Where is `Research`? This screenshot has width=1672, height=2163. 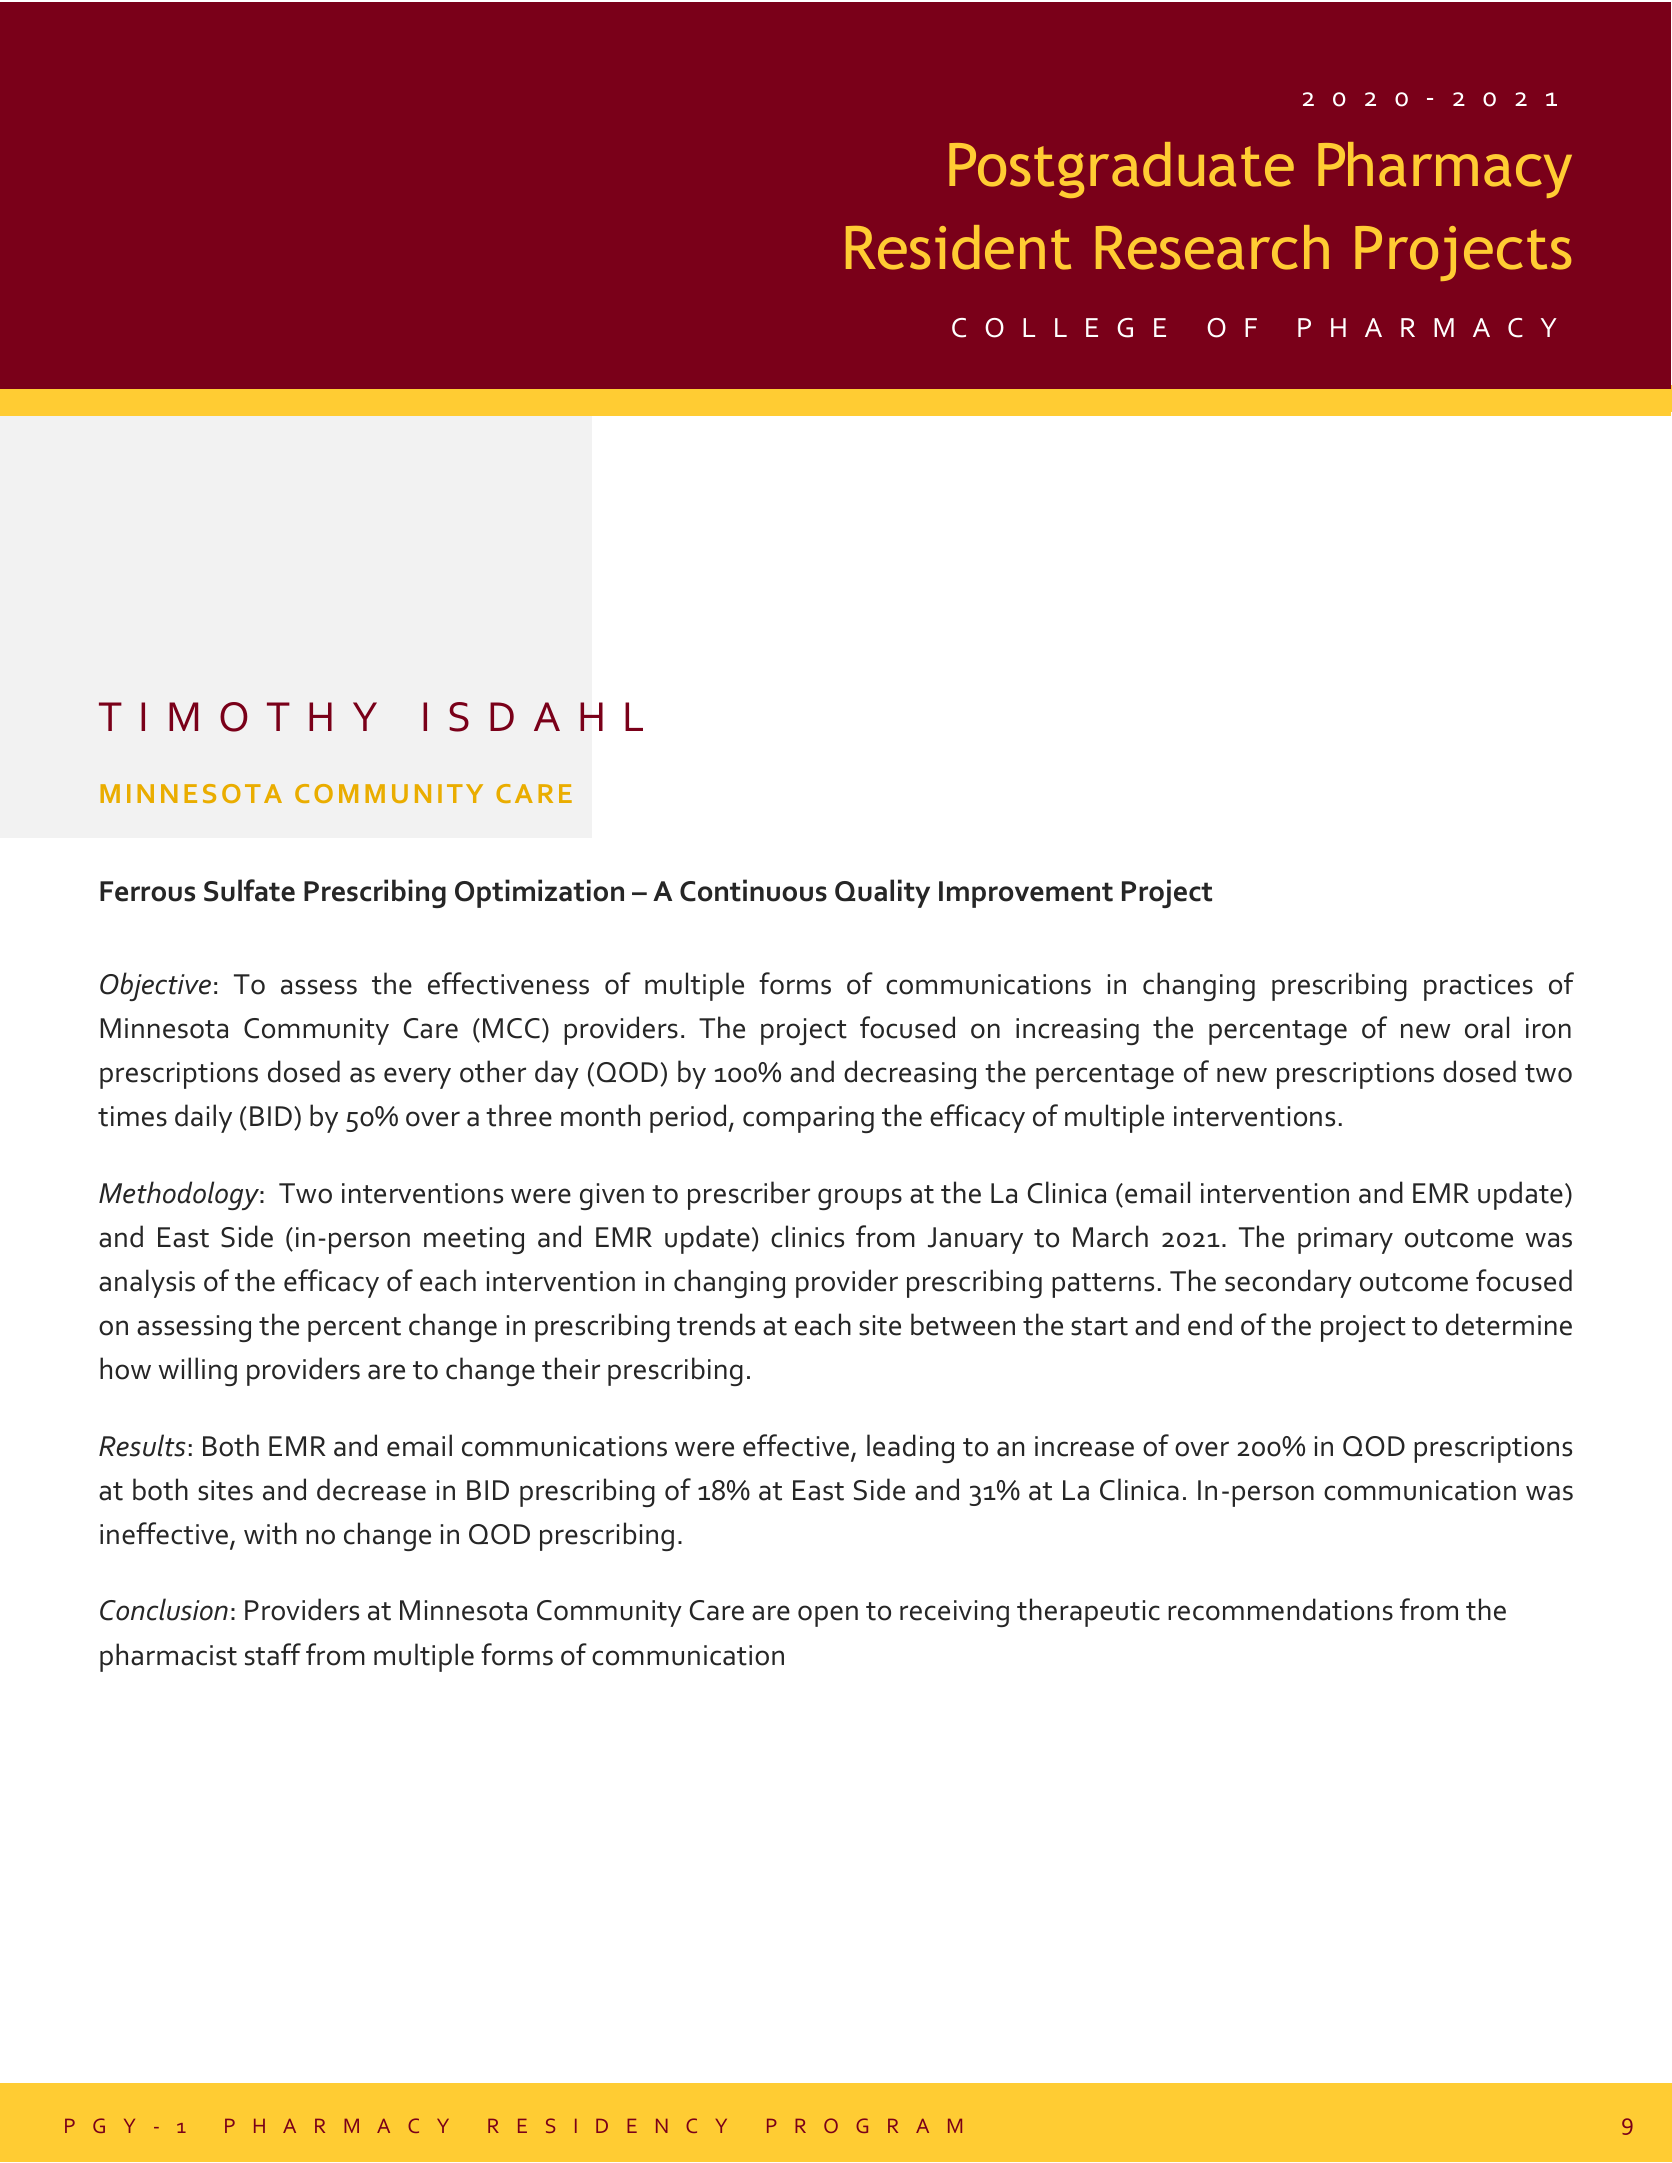 Research is located at coordinates (1212, 247).
